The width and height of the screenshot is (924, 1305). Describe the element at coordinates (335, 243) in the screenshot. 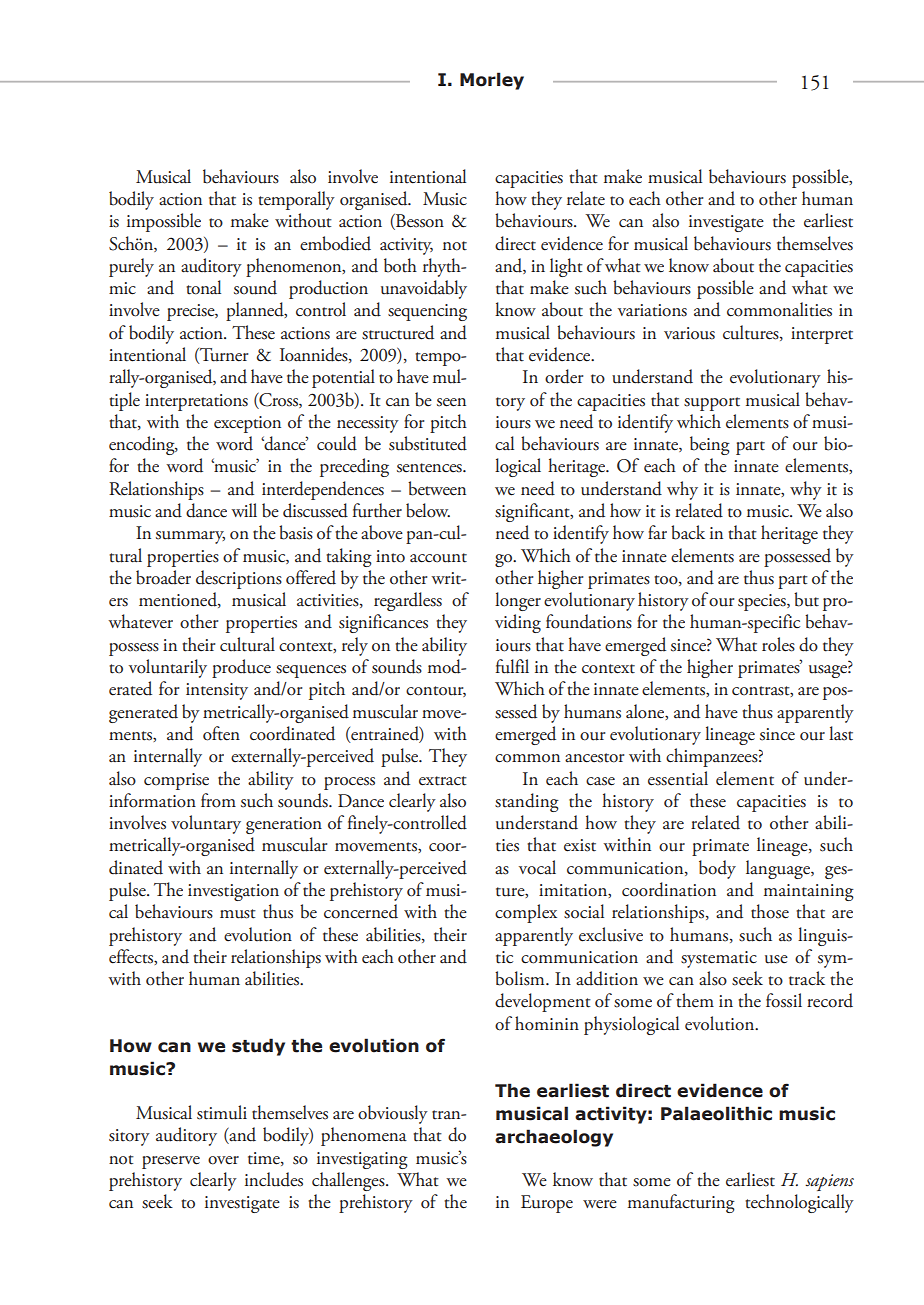

I see `embodied` at that location.
